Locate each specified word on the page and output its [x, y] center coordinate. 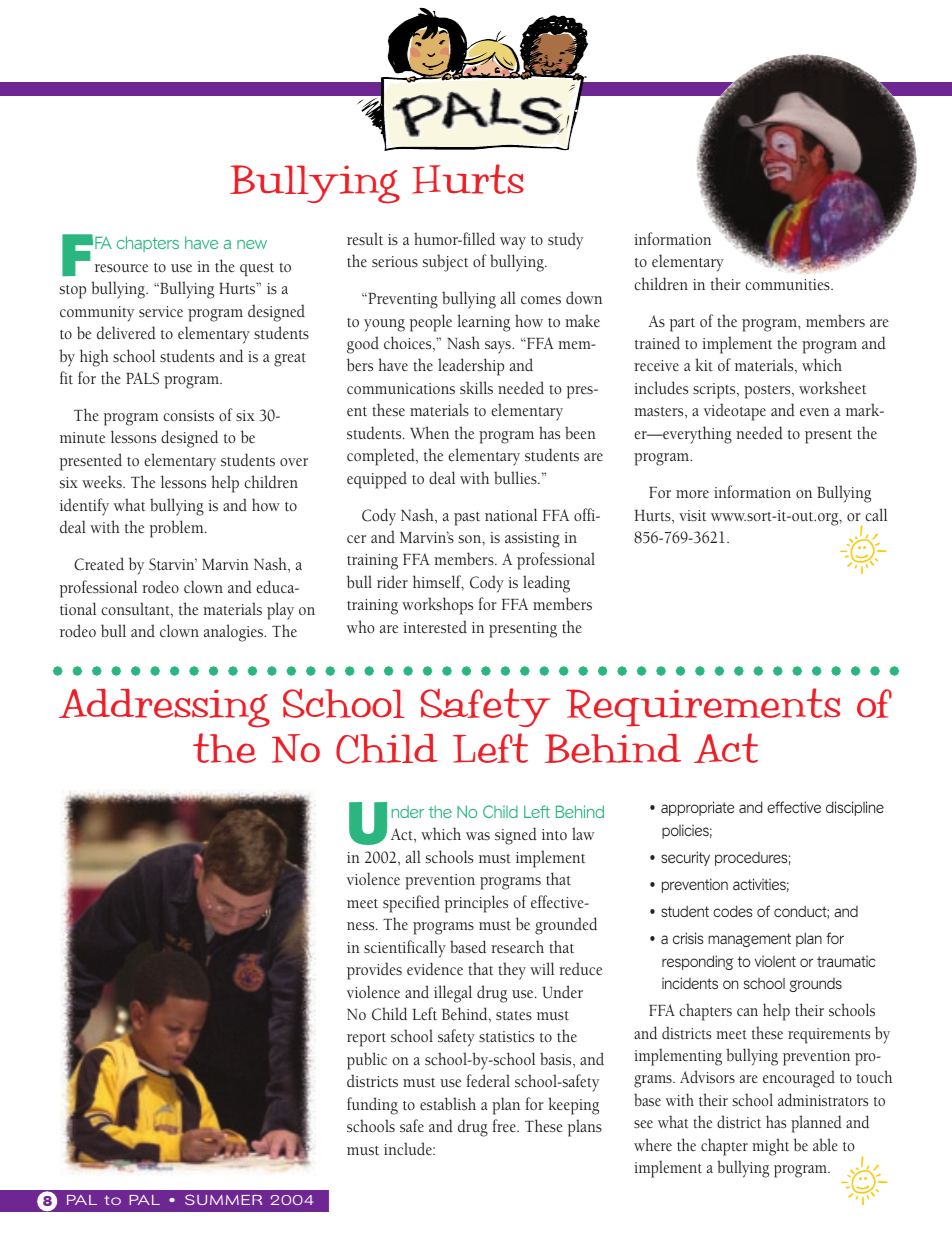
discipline [855, 808]
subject [445, 263]
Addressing [164, 708]
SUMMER [223, 1199]
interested [435, 627]
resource [121, 268]
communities [788, 285]
